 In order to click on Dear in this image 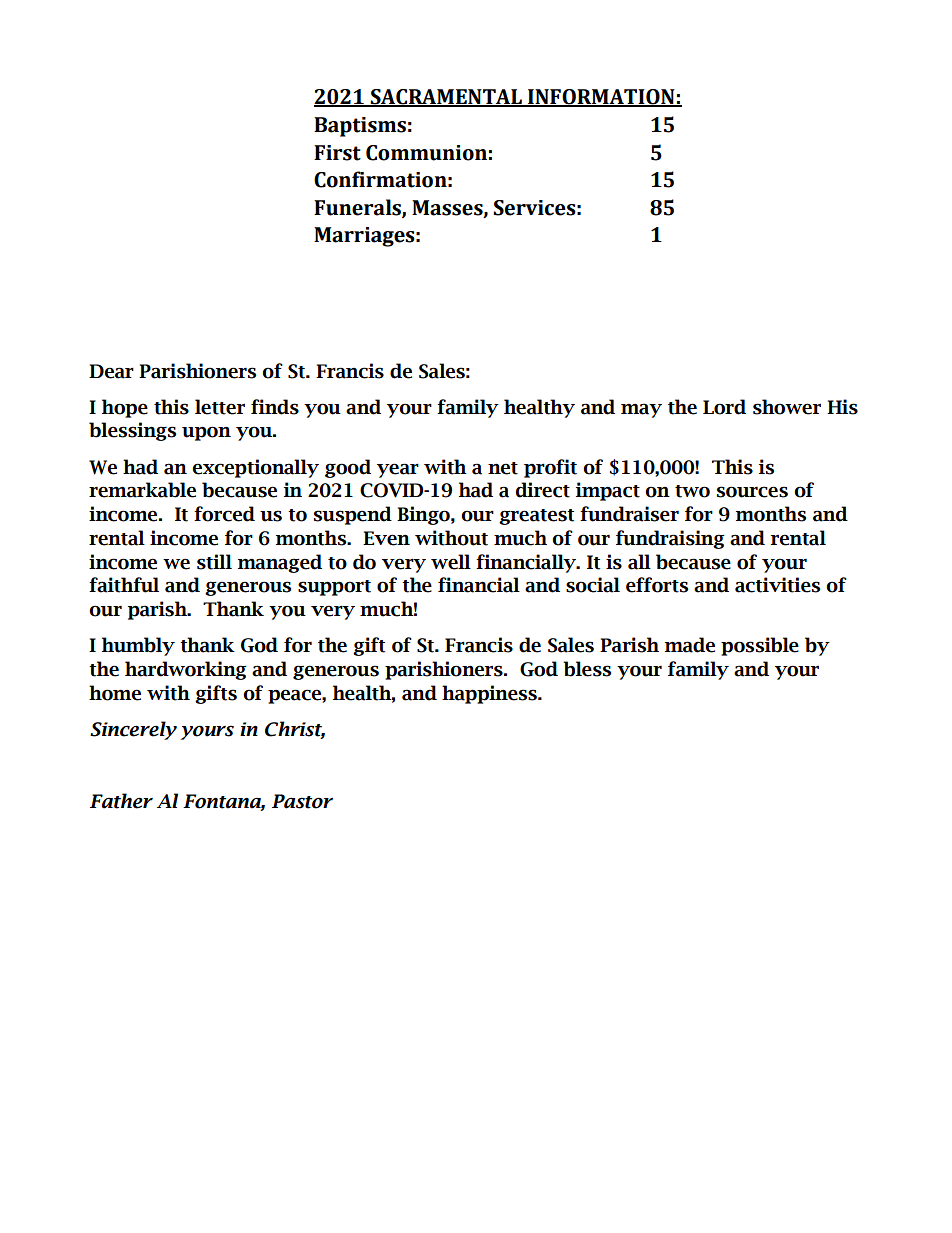, I will do `click(111, 371)`.
